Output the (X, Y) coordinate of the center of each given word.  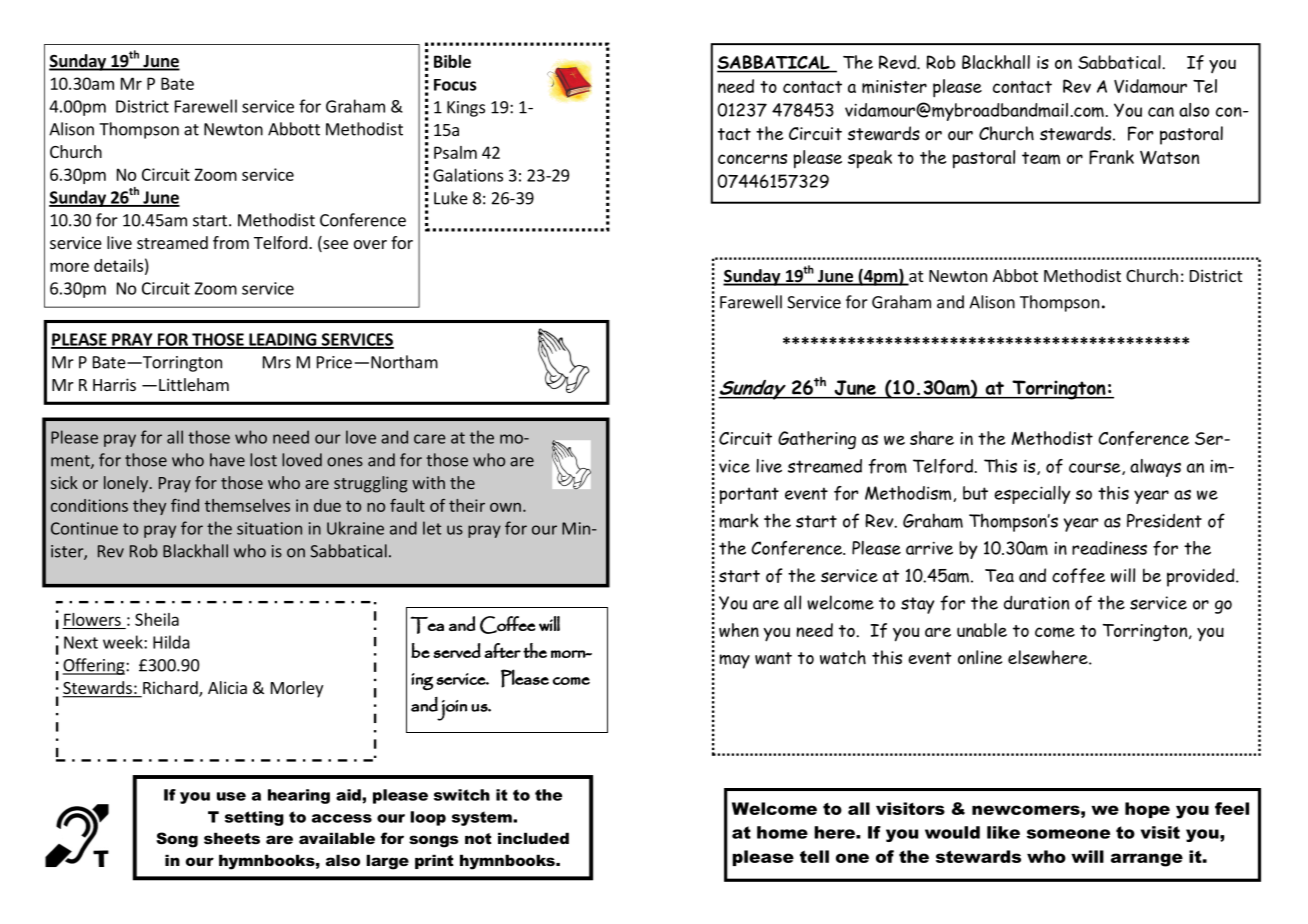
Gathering (817, 440)
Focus (455, 85)
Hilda (171, 642)
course (1096, 468)
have (227, 460)
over (370, 244)
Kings (466, 109)
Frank (1111, 157)
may (734, 661)
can (1161, 112)
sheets (232, 838)
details (118, 265)
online (980, 657)
